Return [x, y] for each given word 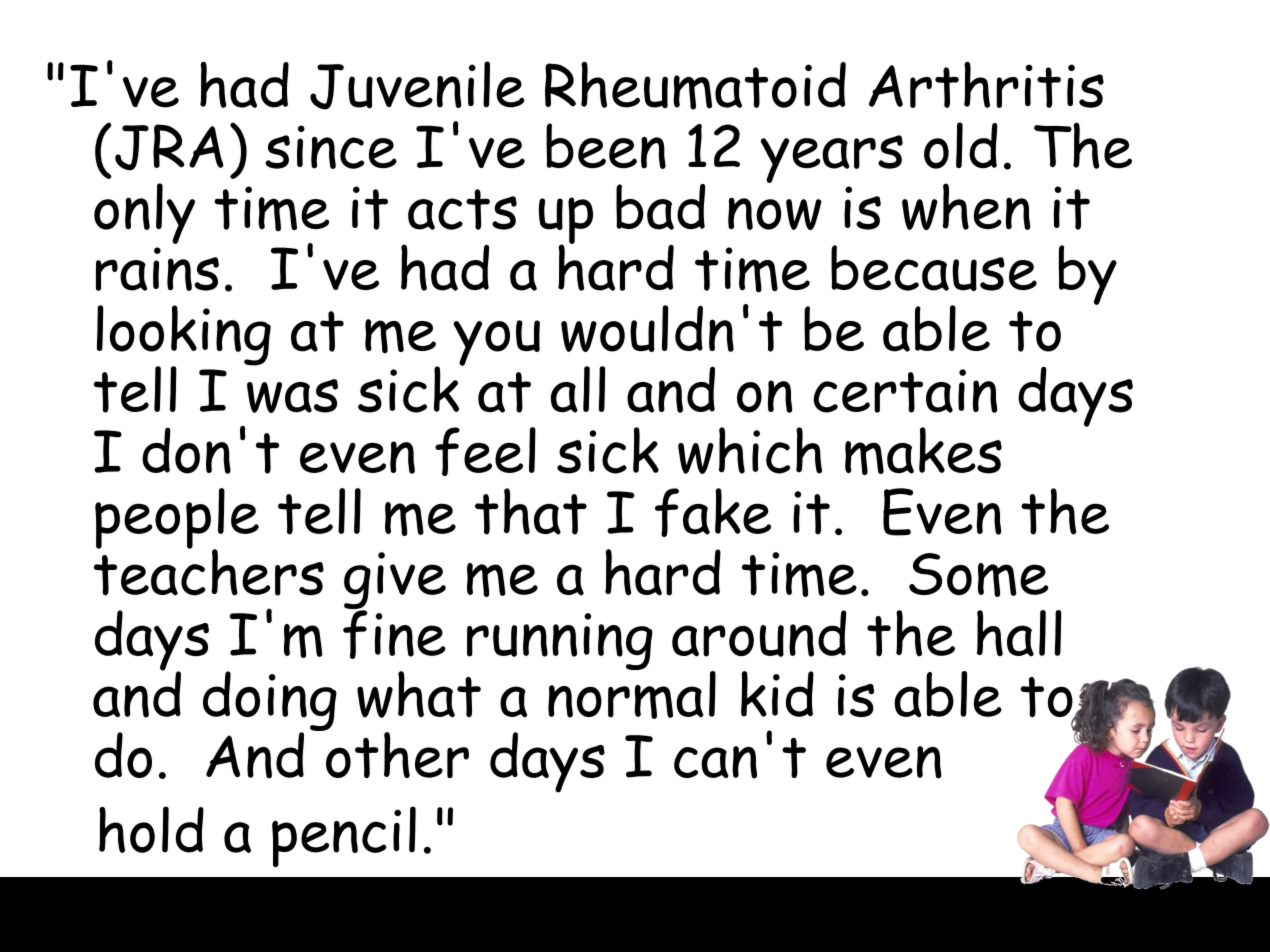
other [396, 754]
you [496, 343]
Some [978, 575]
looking [184, 336]
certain [905, 391]
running [560, 641]
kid [777, 694]
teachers [209, 571]
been [606, 146]
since [331, 147]
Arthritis [986, 85]
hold [151, 829]
